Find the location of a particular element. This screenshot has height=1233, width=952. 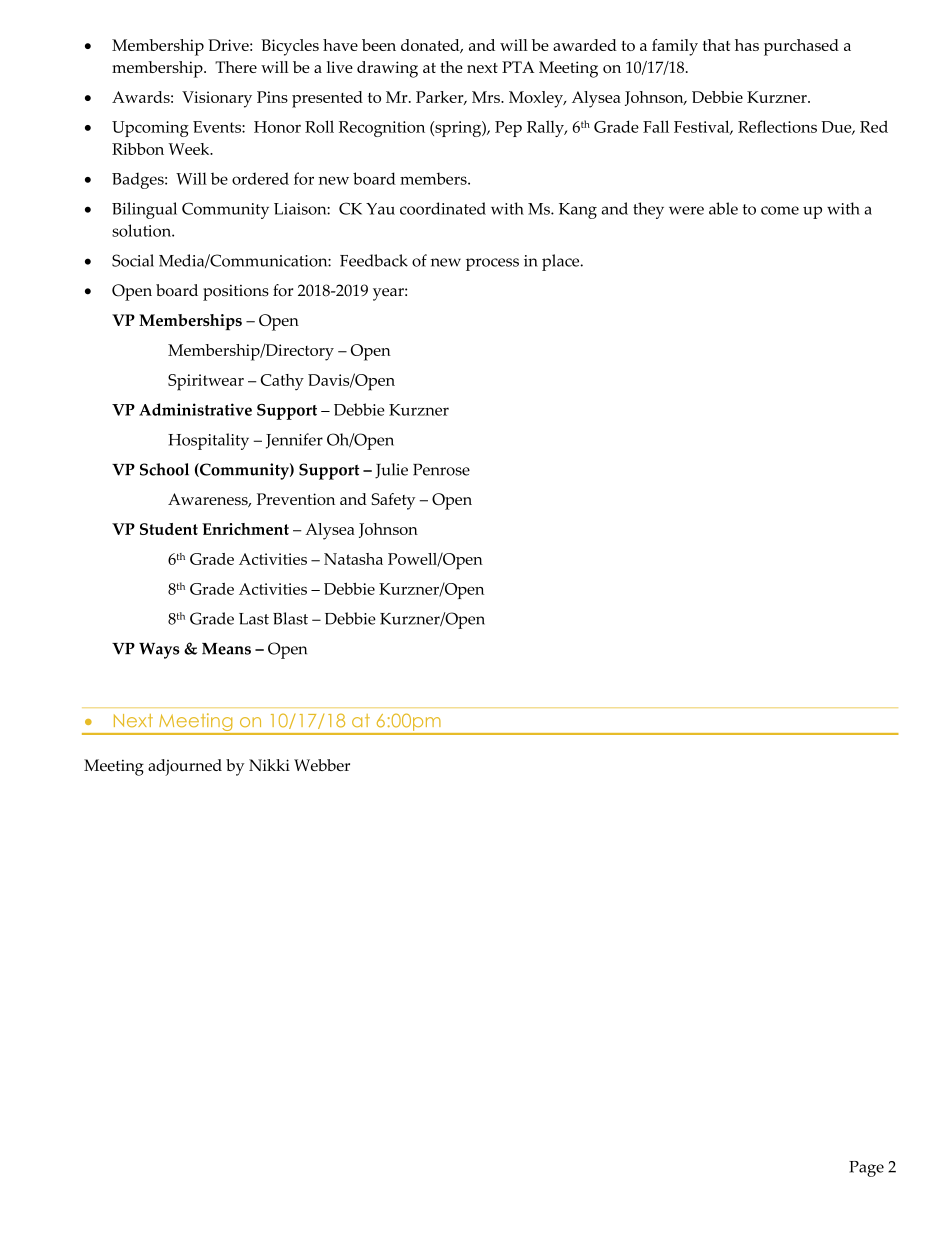

come is located at coordinates (780, 210).
